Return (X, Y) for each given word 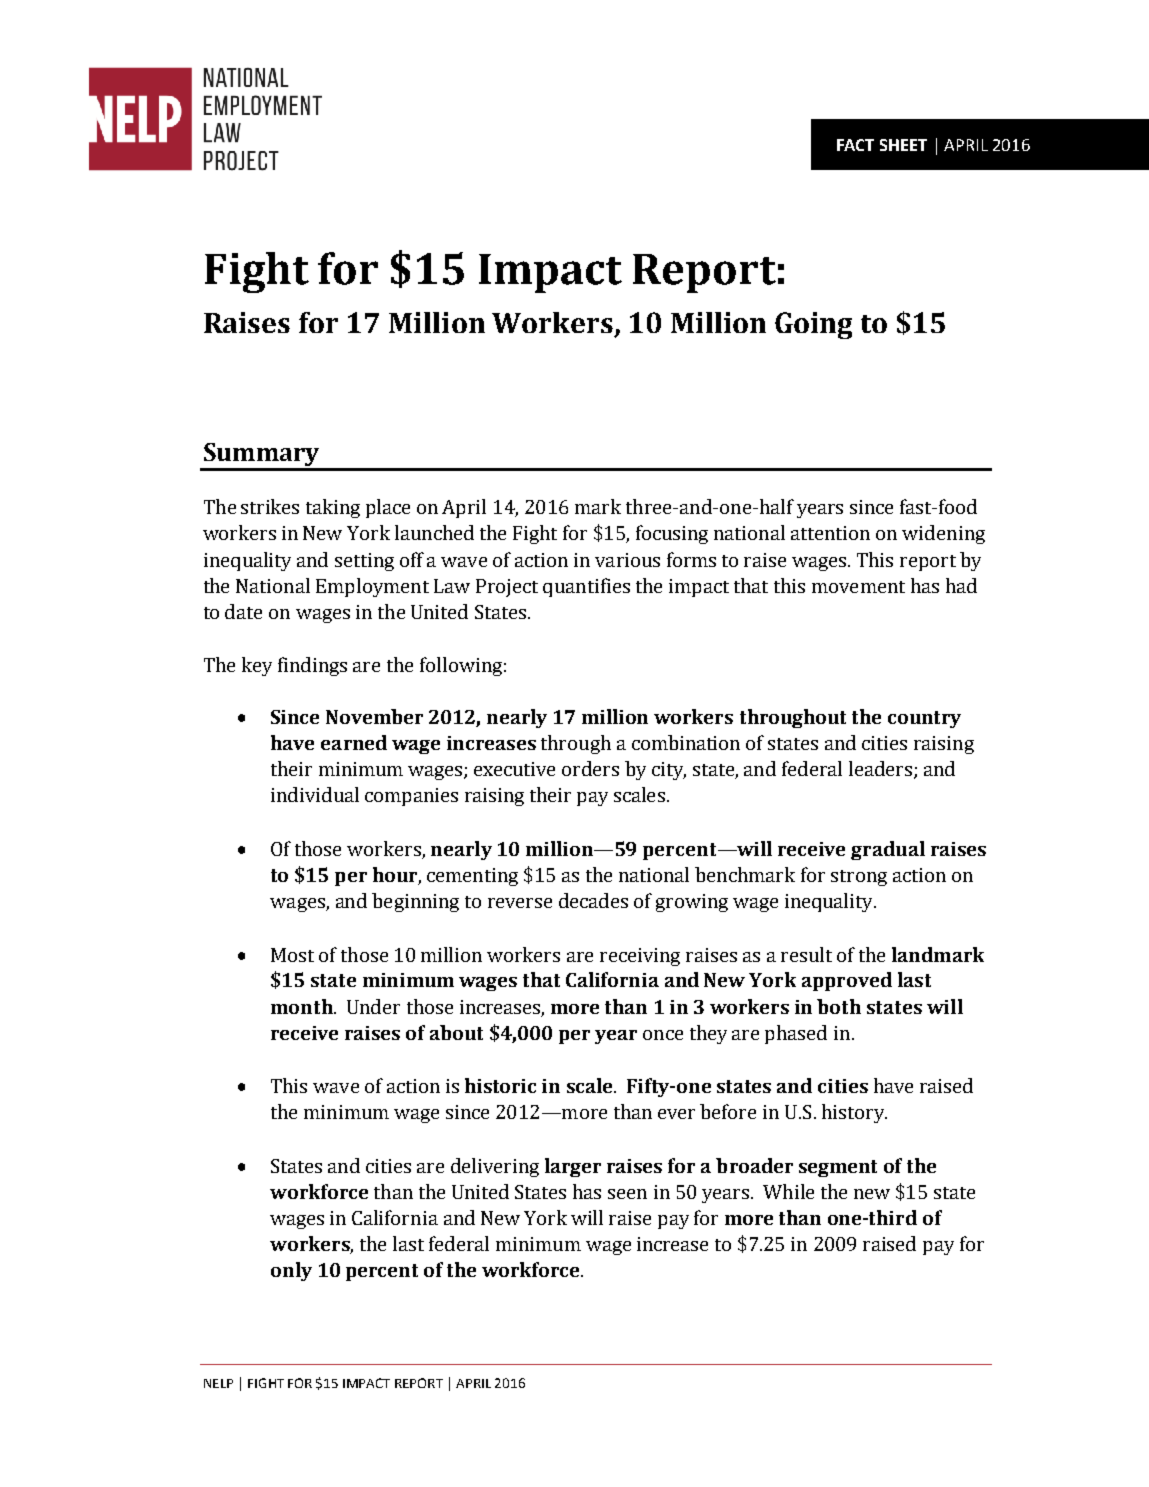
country (924, 719)
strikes (270, 506)
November (374, 716)
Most (292, 955)
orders (590, 768)
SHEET (903, 145)
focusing (672, 534)
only (291, 1271)
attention (830, 533)
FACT (855, 145)
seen (627, 1194)
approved (847, 981)
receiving (640, 957)
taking (333, 508)
